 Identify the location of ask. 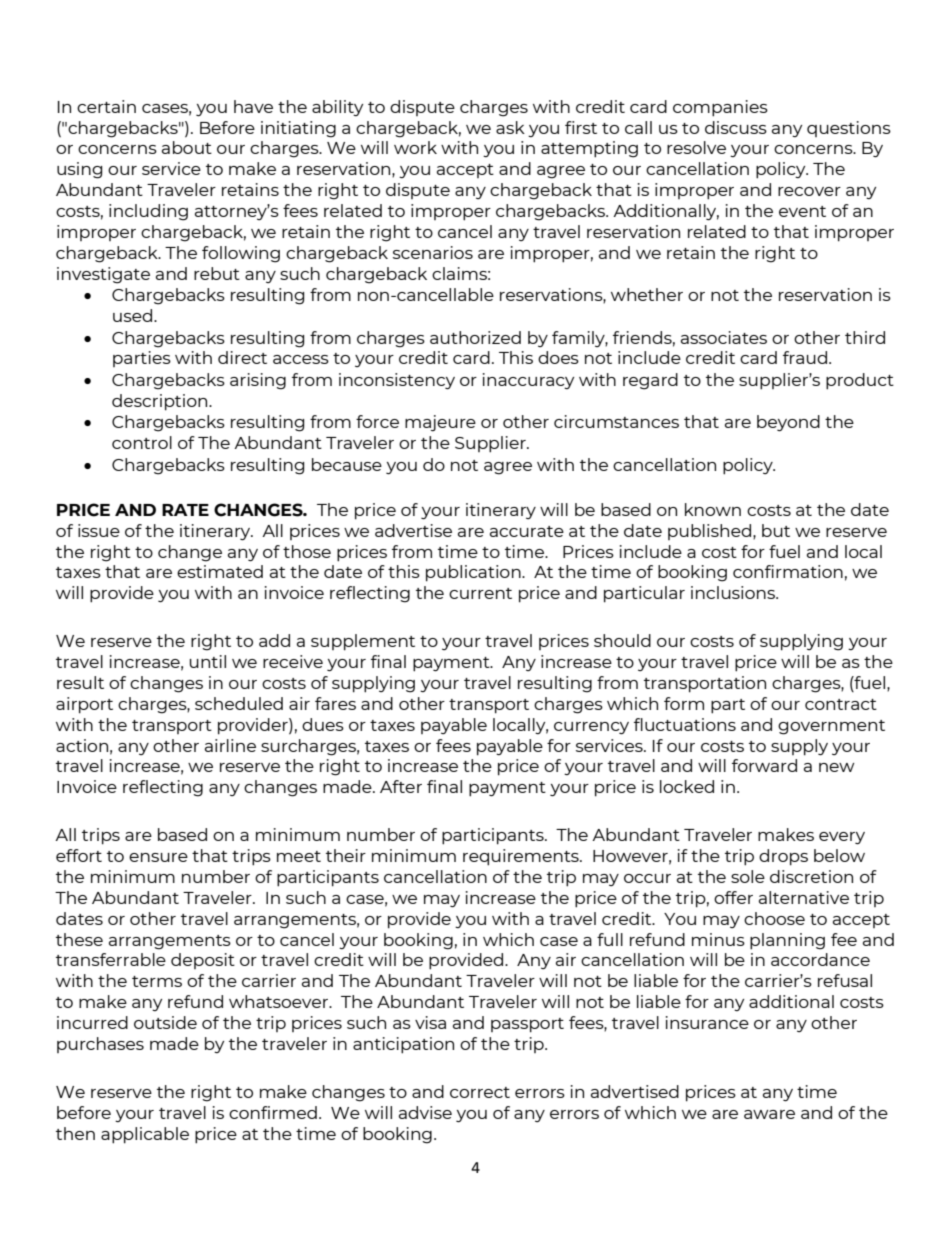
(510, 127).
